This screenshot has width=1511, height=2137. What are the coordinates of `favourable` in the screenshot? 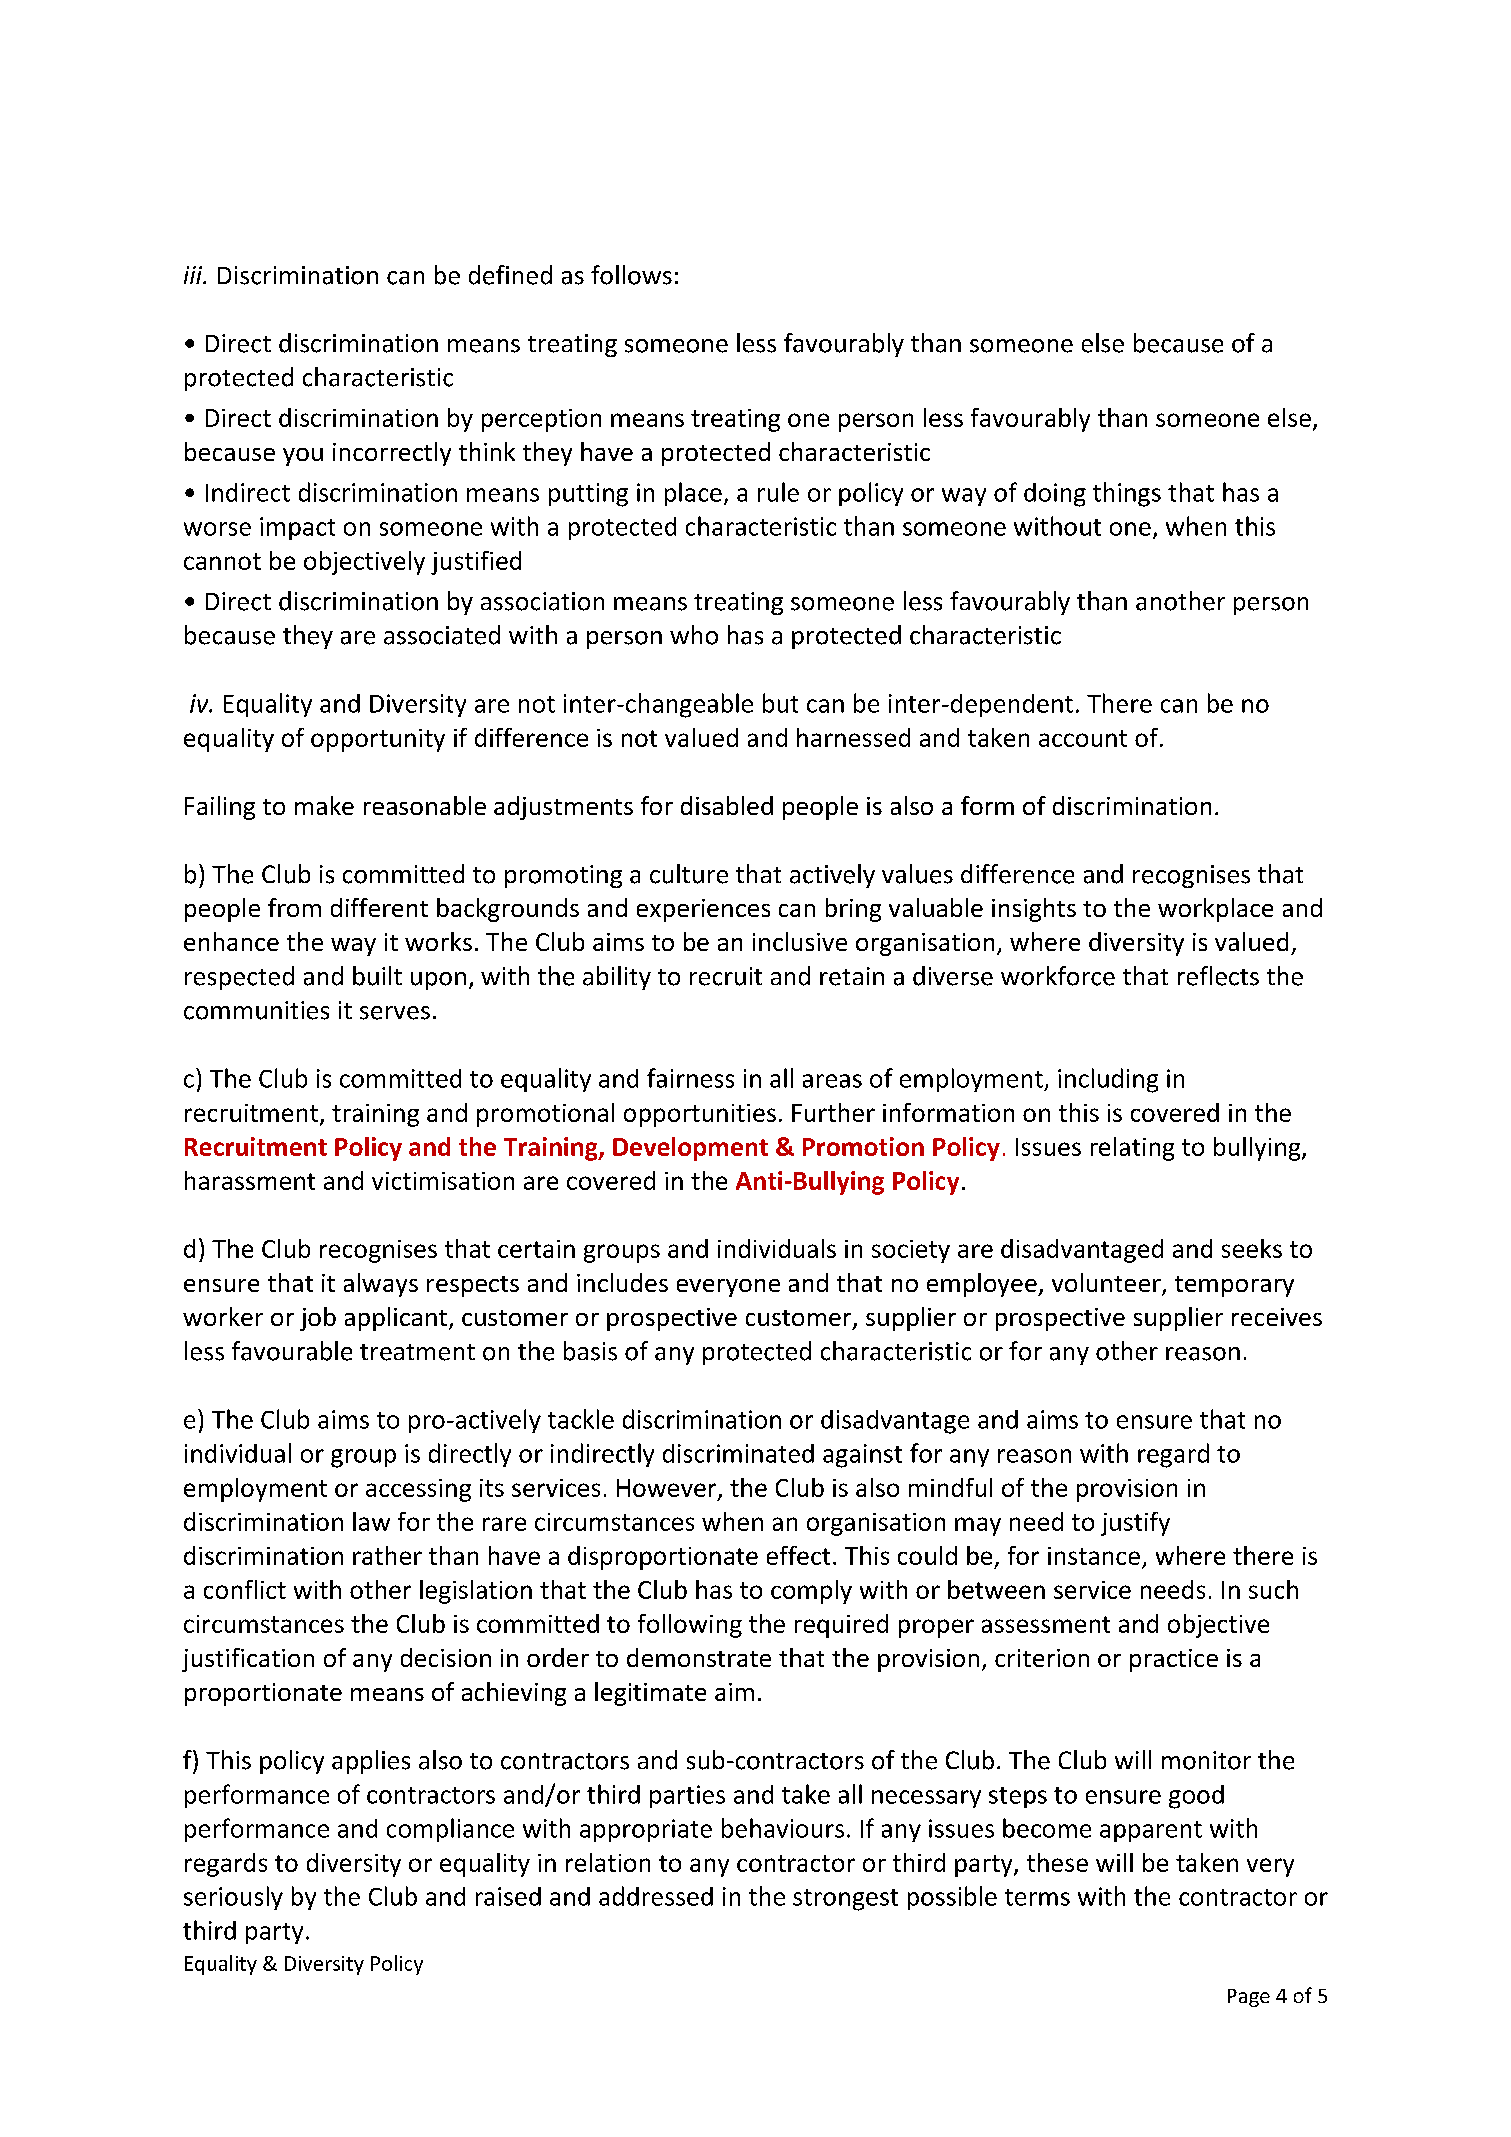 It's located at (292, 1351).
